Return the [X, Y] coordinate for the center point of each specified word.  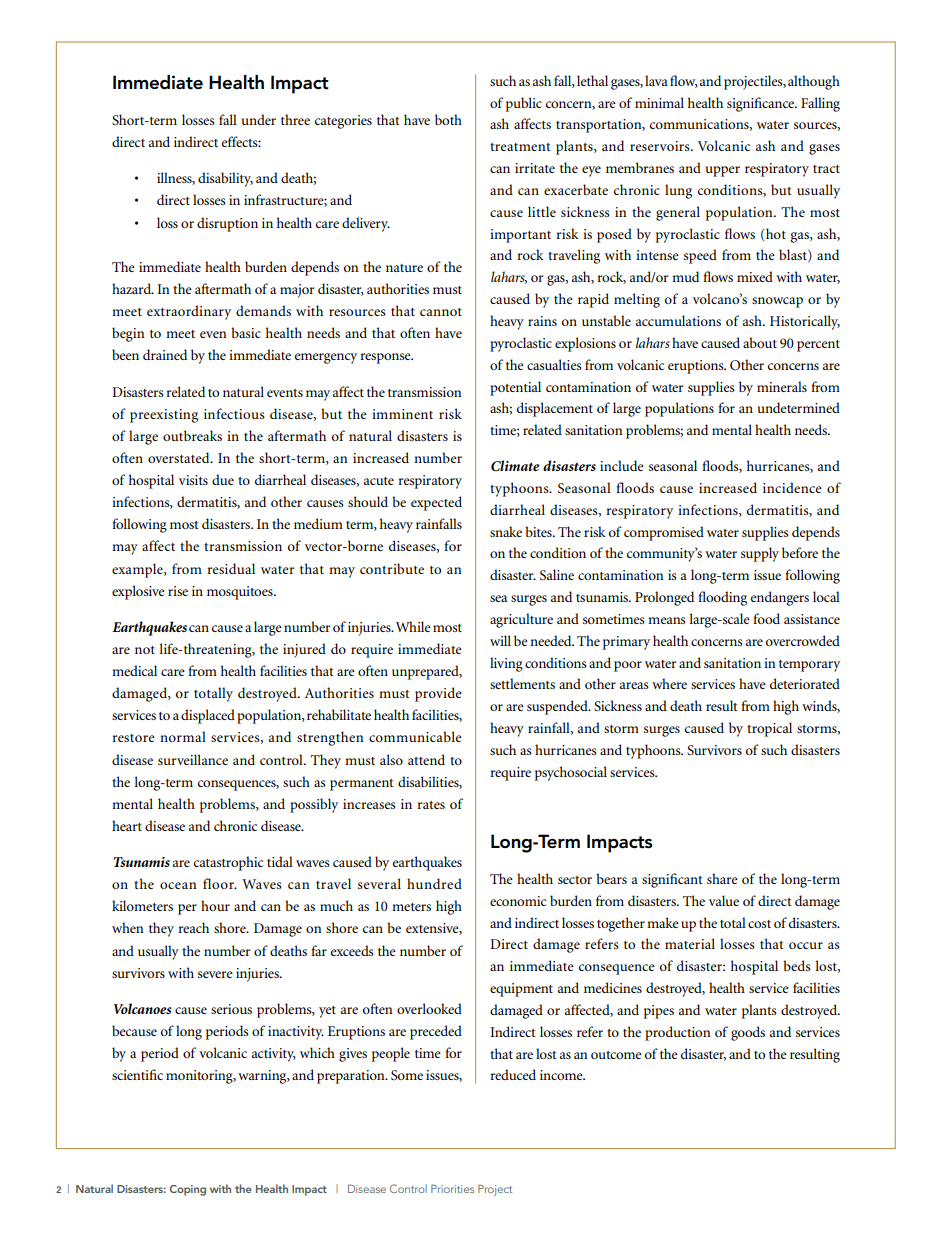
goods [748, 1033]
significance [762, 104]
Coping [188, 1190]
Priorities [452, 1188]
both [448, 119]
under [259, 119]
